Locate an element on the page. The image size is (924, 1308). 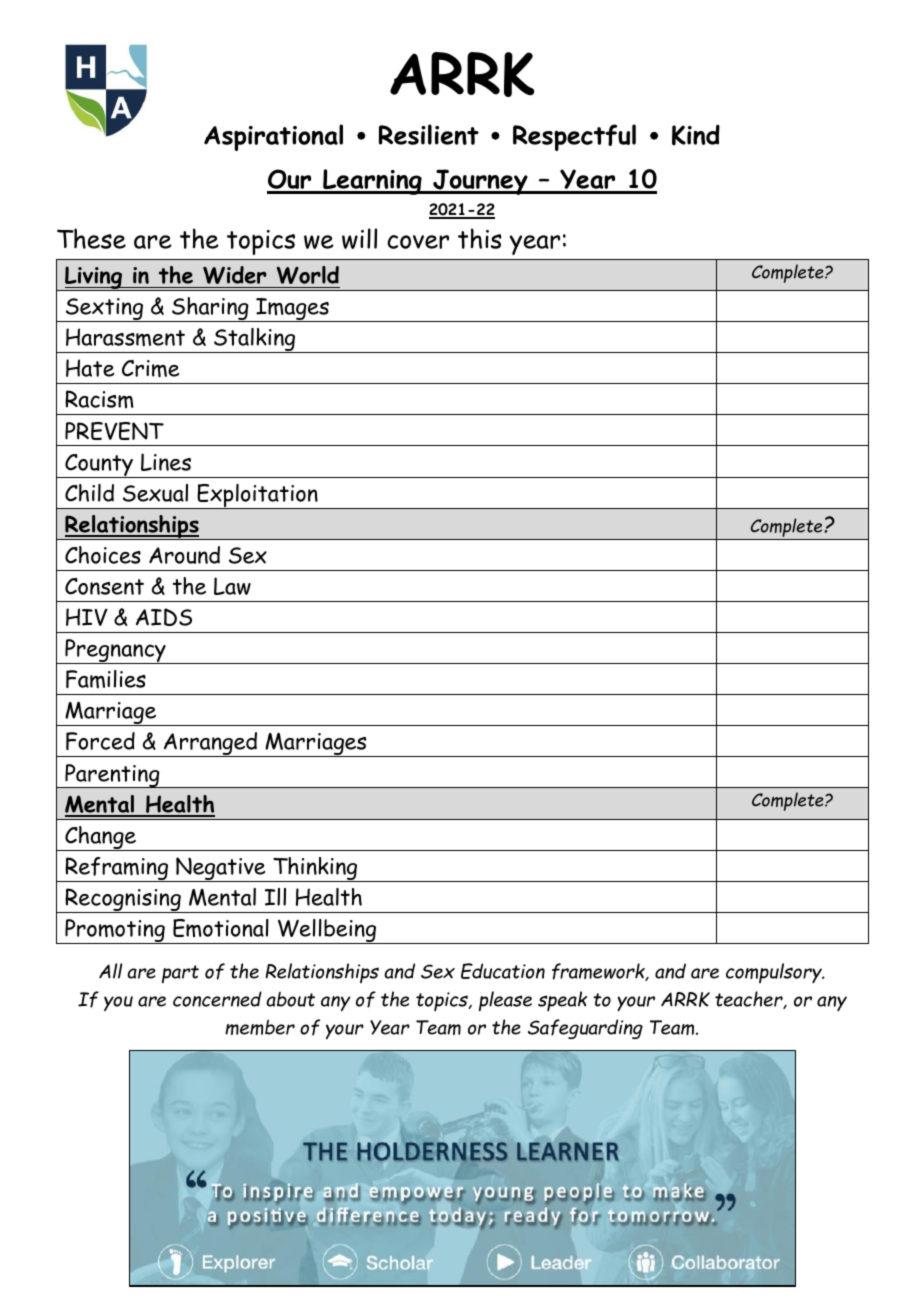
Lines is located at coordinates (166, 462).
